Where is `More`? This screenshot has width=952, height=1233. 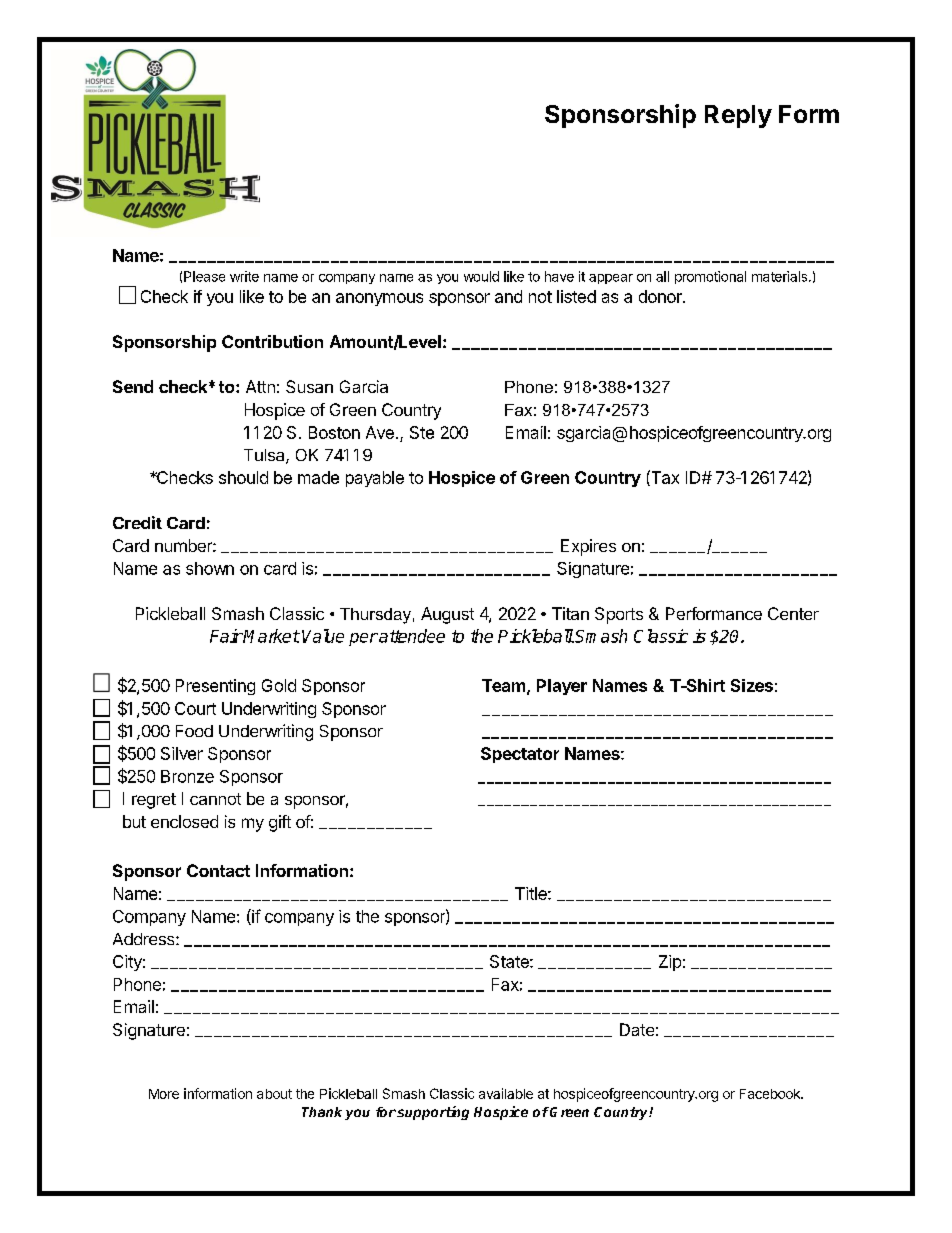 More is located at coordinates (164, 1094).
